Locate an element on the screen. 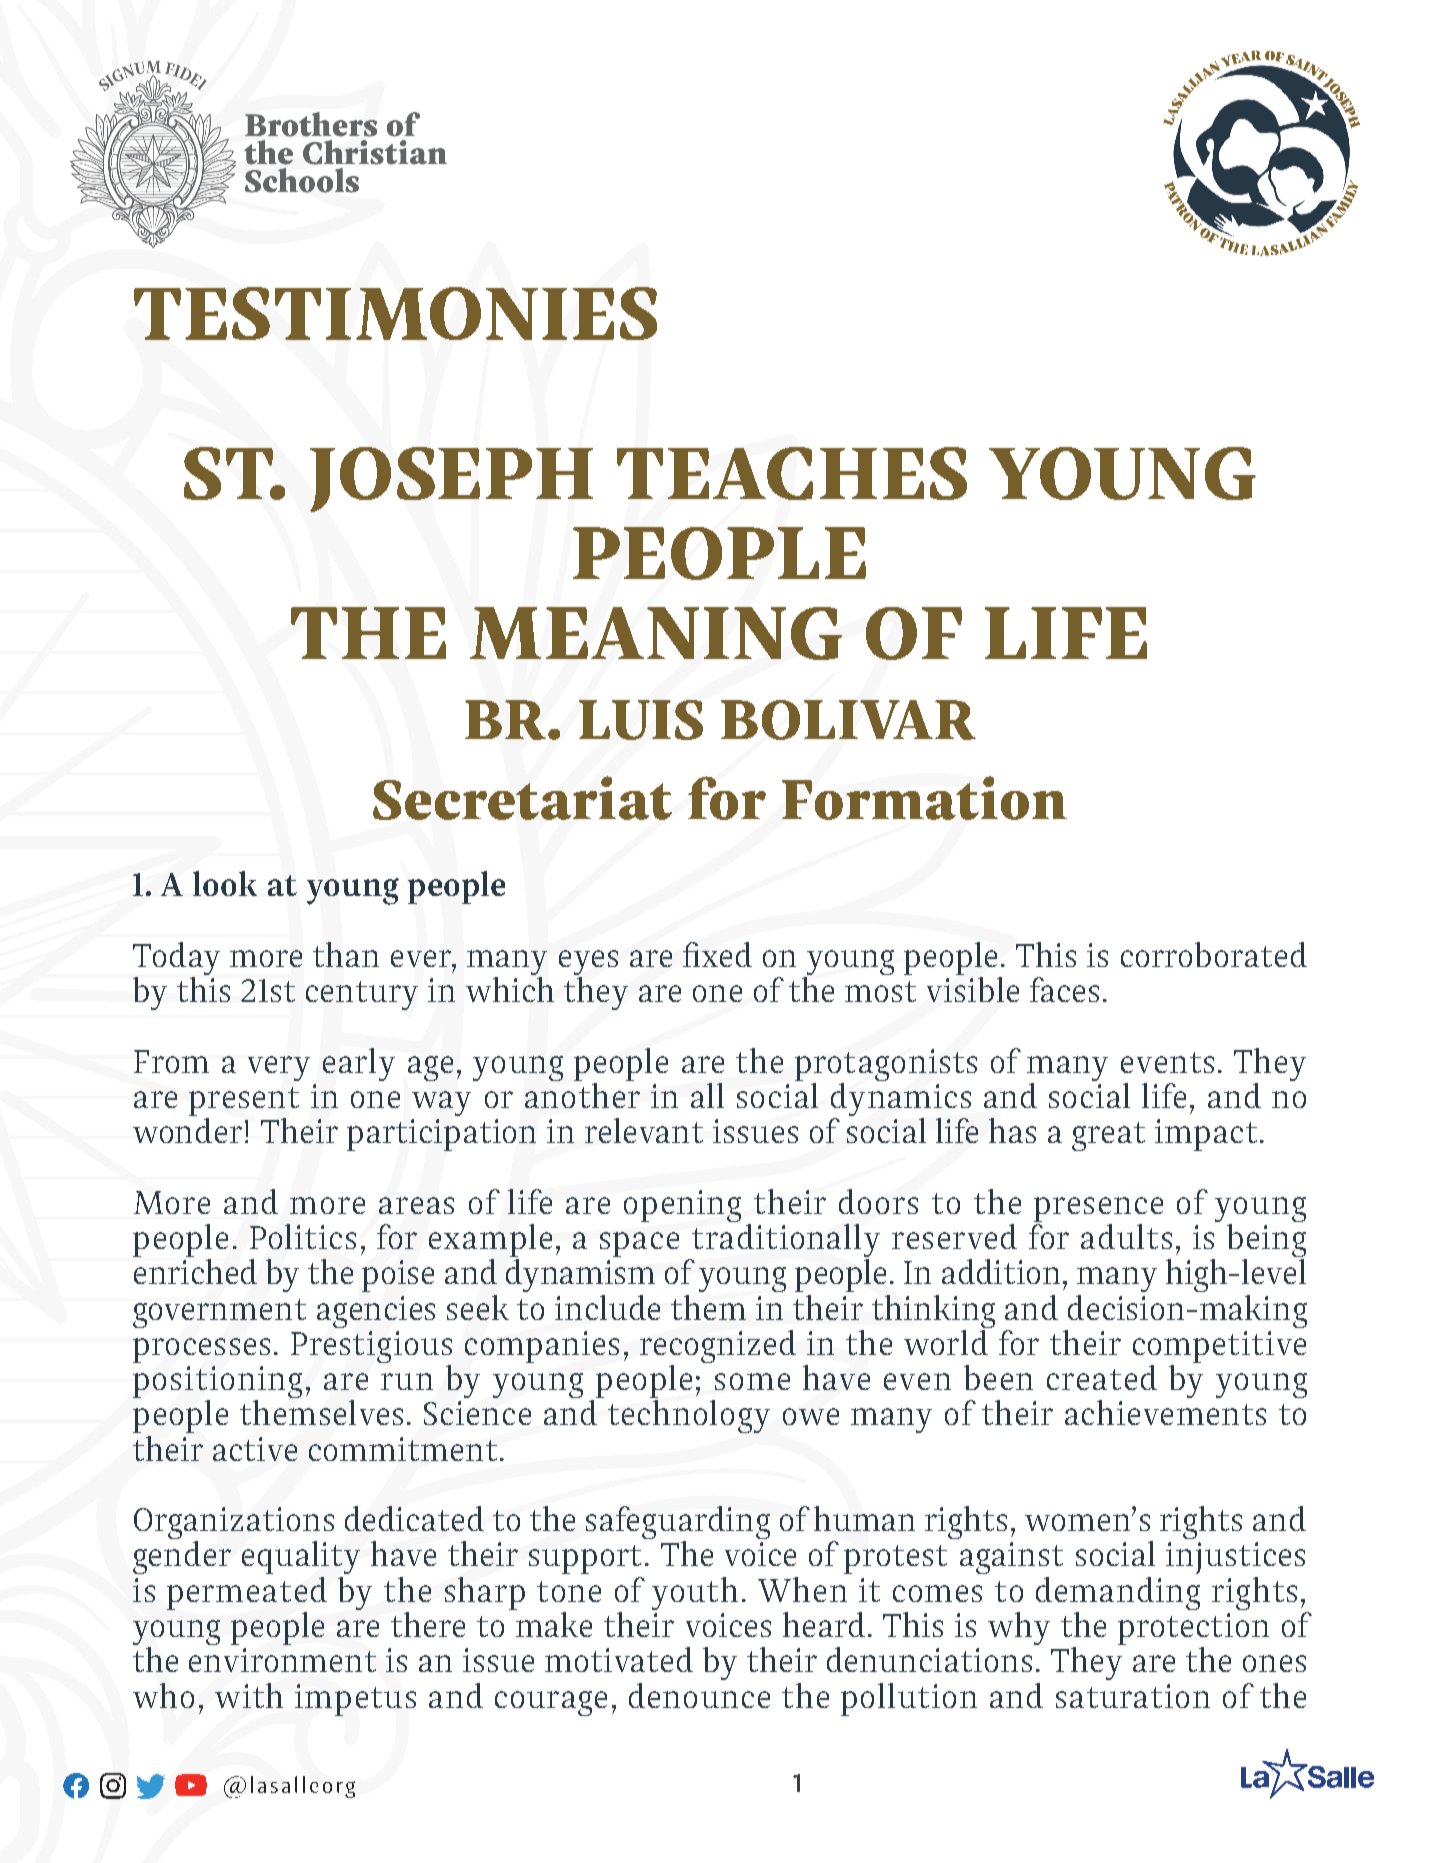 The image size is (1439, 1863). recognized is located at coordinates (718, 1348).
